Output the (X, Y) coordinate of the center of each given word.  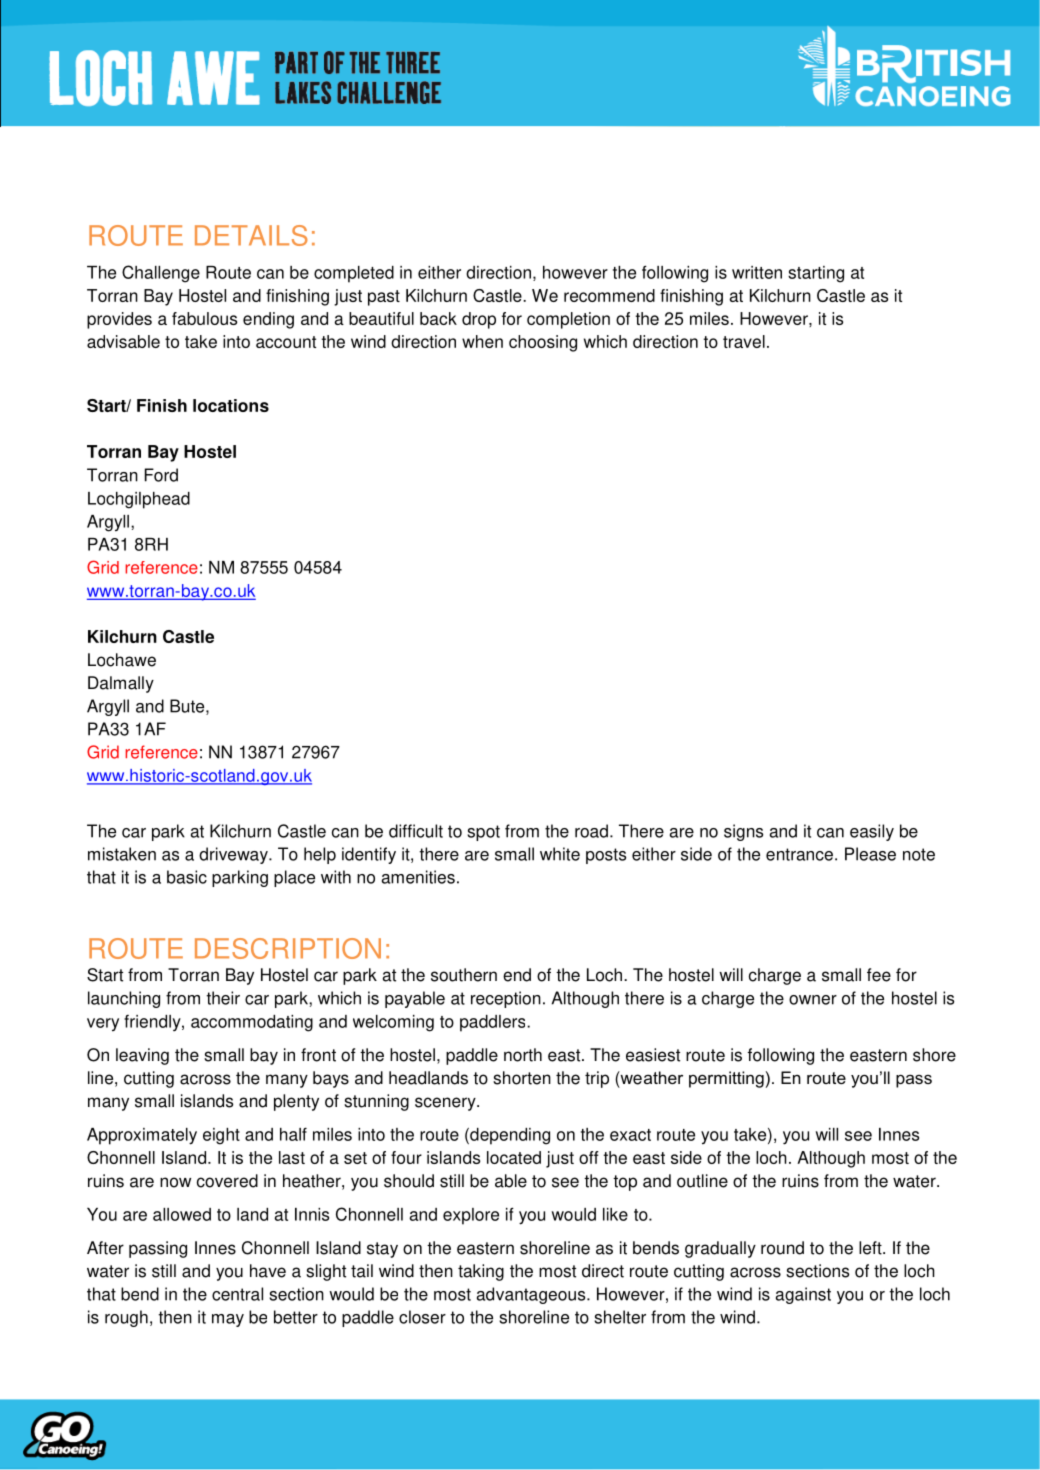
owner (813, 1000)
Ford (161, 475)
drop (479, 320)
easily (872, 832)
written (757, 272)
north (523, 1055)
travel (744, 341)
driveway (234, 855)
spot (483, 833)
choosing (543, 343)
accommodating (252, 1023)
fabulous (204, 318)
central (237, 1294)
